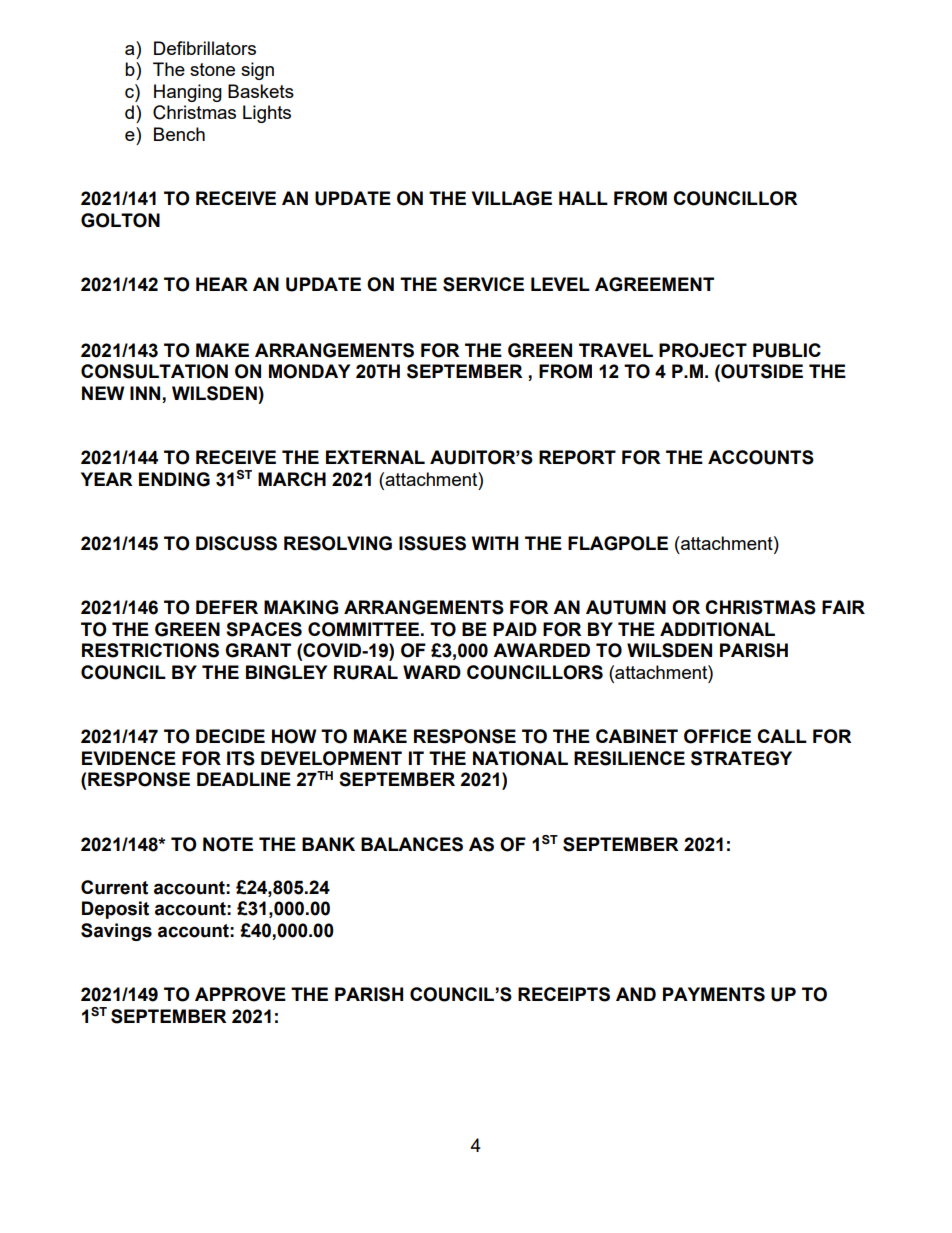 Image resolution: width=952 pixels, height=1233 pixels. I want to click on PUBLIC, so click(787, 350).
